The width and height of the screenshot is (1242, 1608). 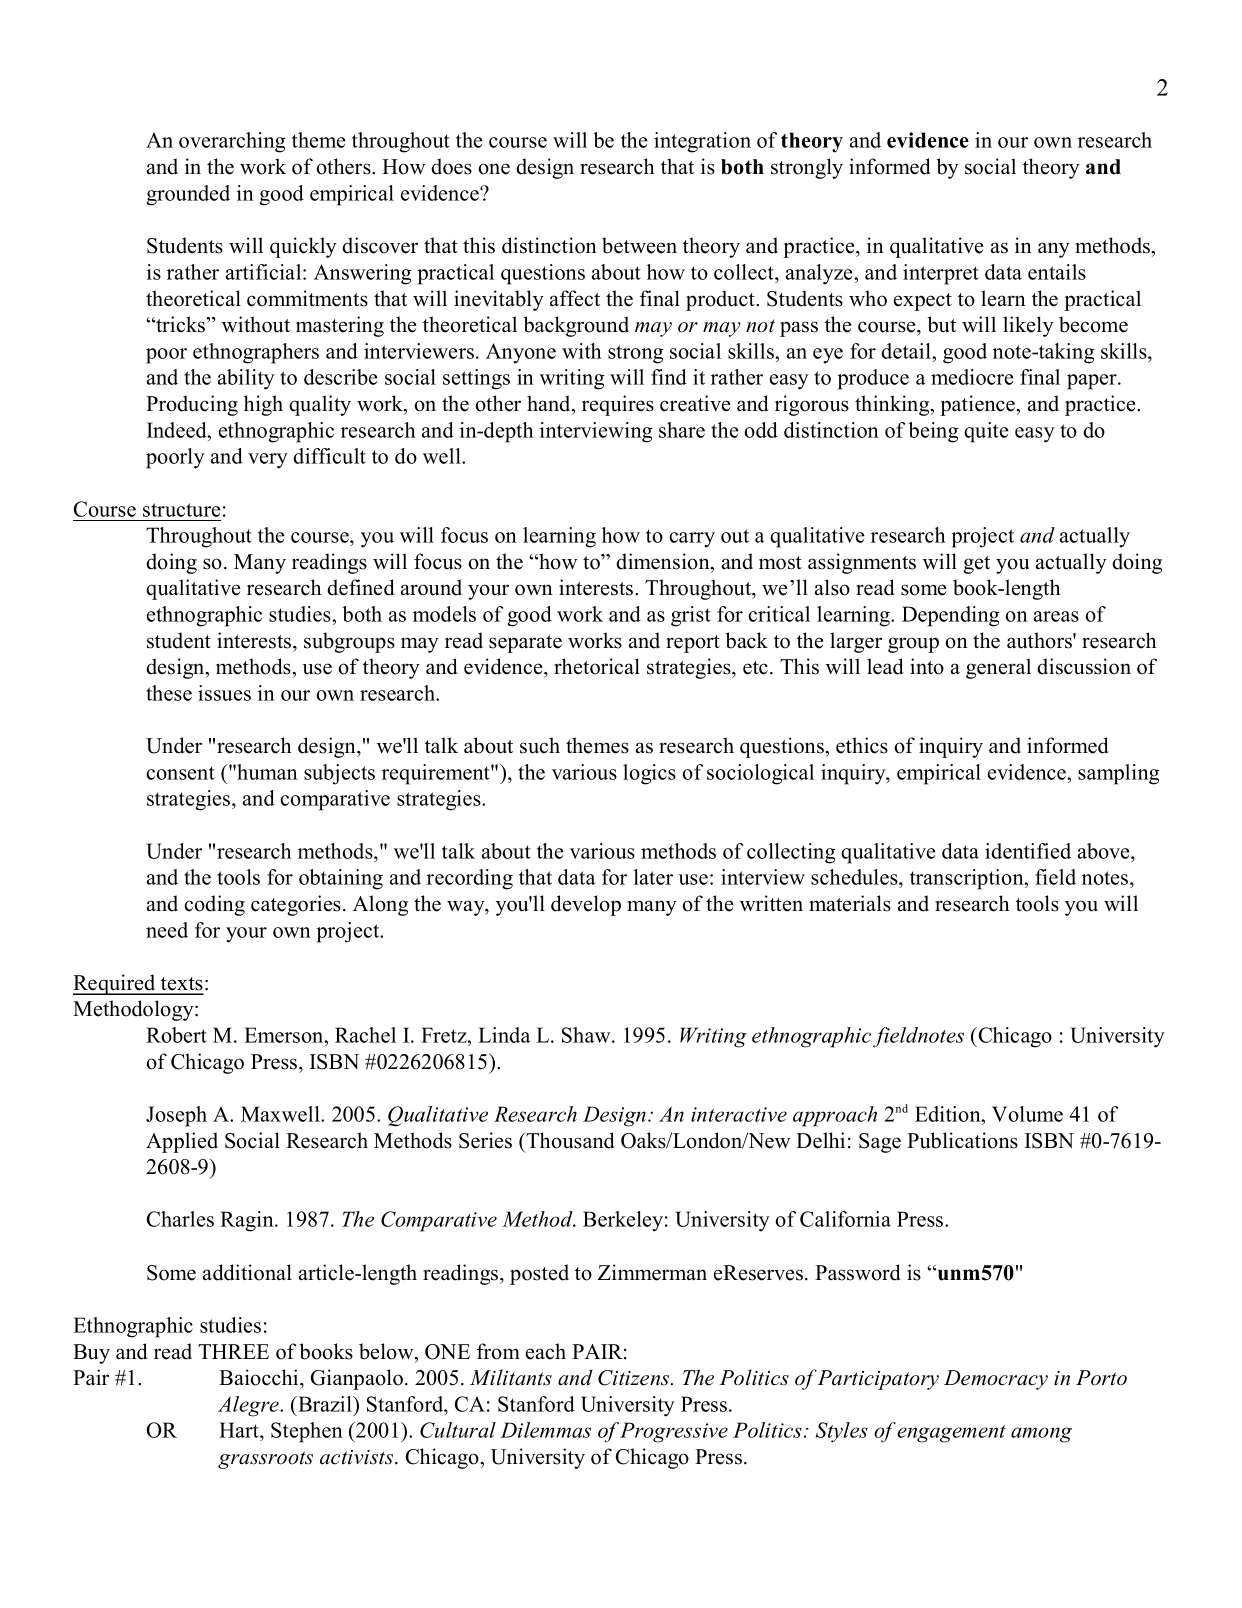 I want to click on carry, so click(x=692, y=540).
